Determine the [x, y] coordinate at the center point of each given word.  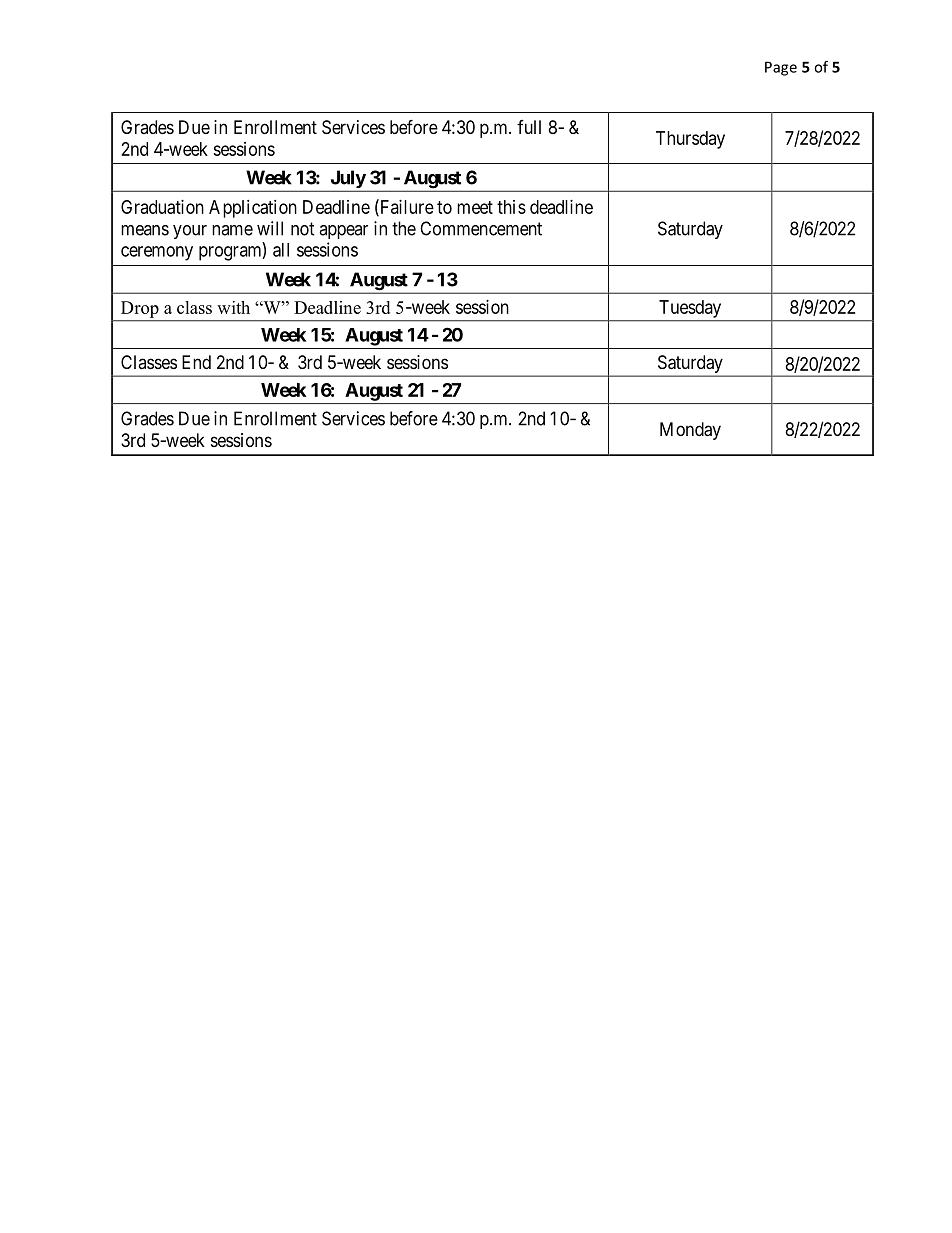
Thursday [690, 140]
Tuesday [690, 309]
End [196, 362]
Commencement [481, 228]
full [529, 127]
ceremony [157, 253]
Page [781, 68]
